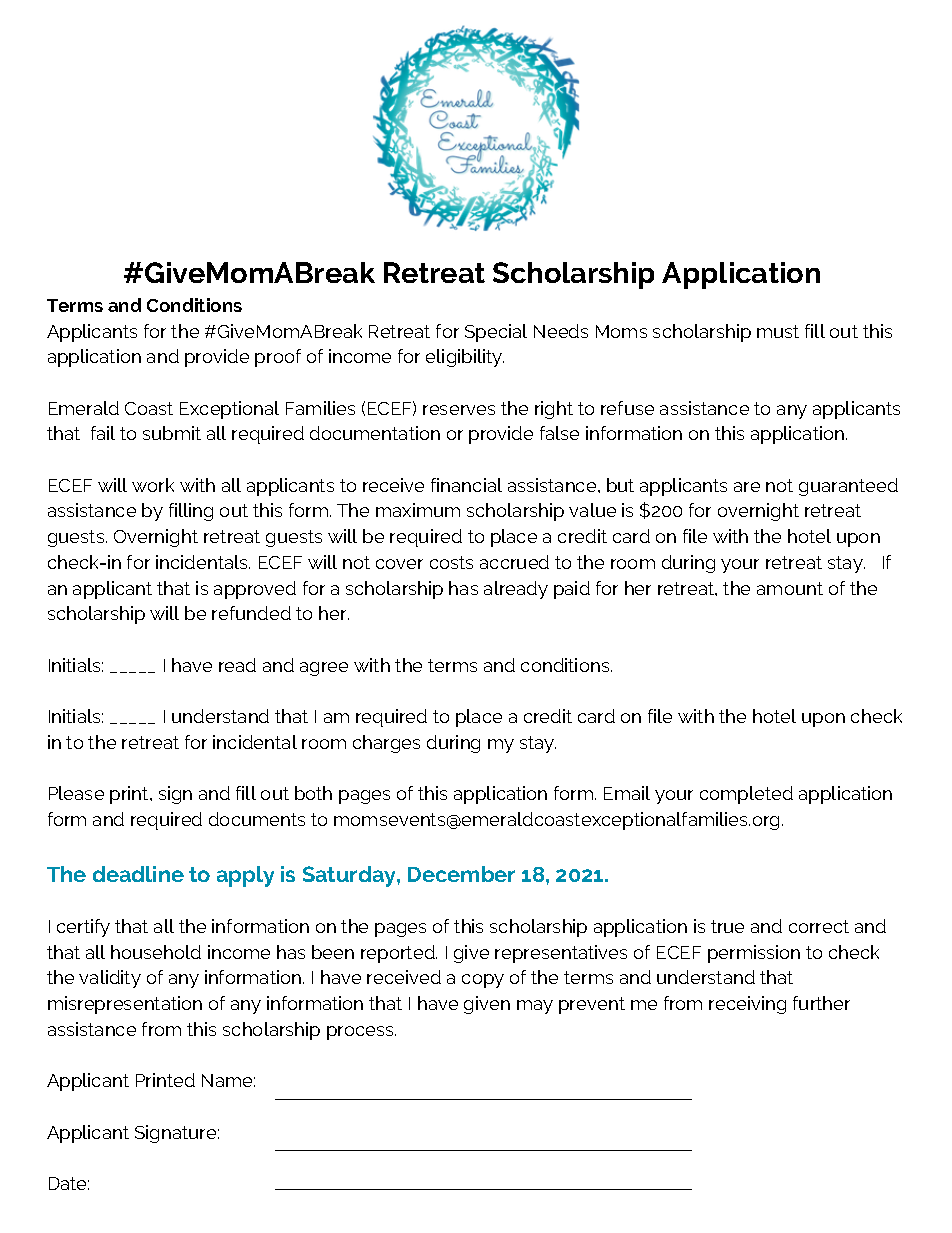 The image size is (952, 1233). I want to click on charges, so click(386, 744).
